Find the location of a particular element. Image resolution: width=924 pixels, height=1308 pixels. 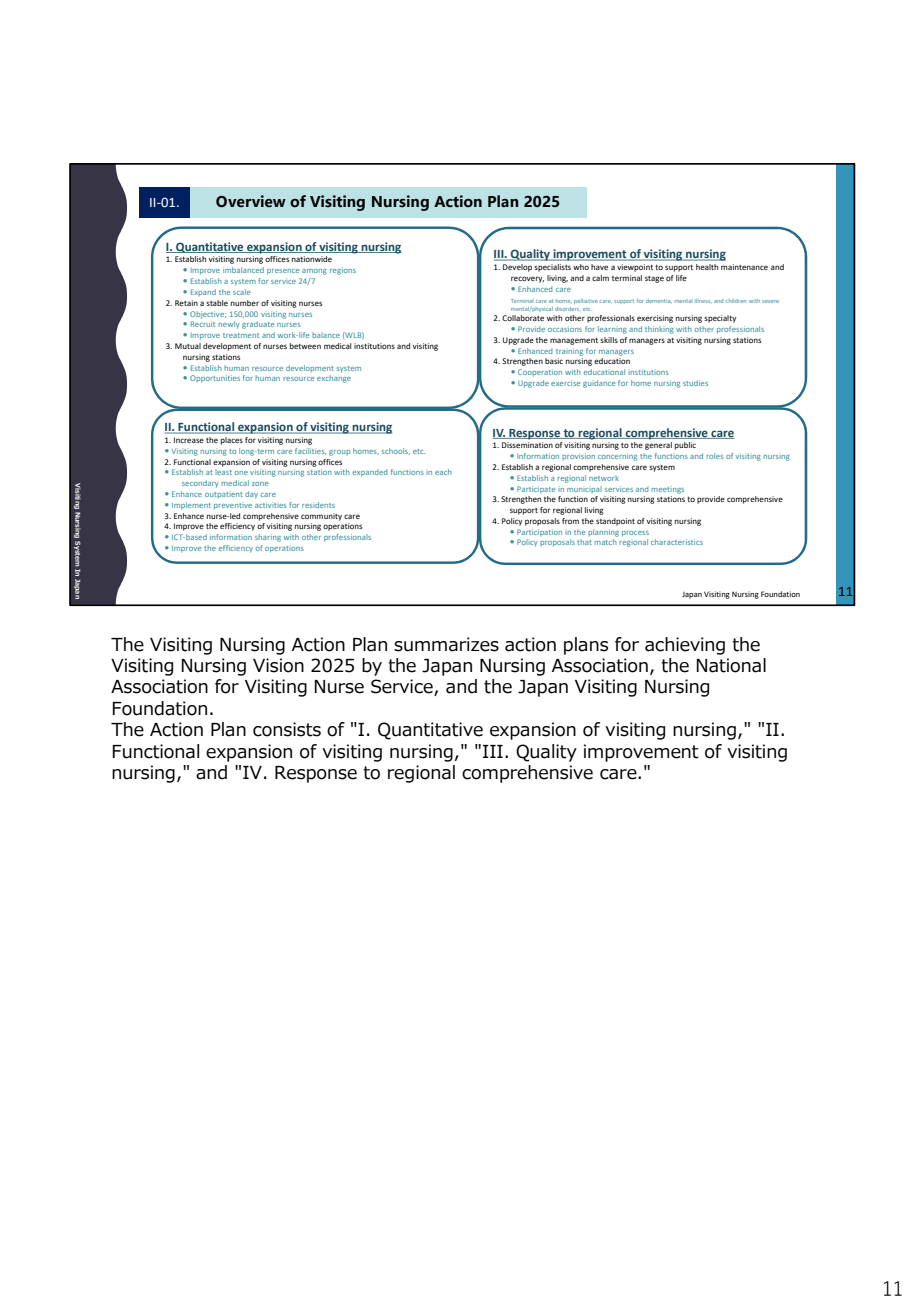

public is located at coordinates (685, 446).
